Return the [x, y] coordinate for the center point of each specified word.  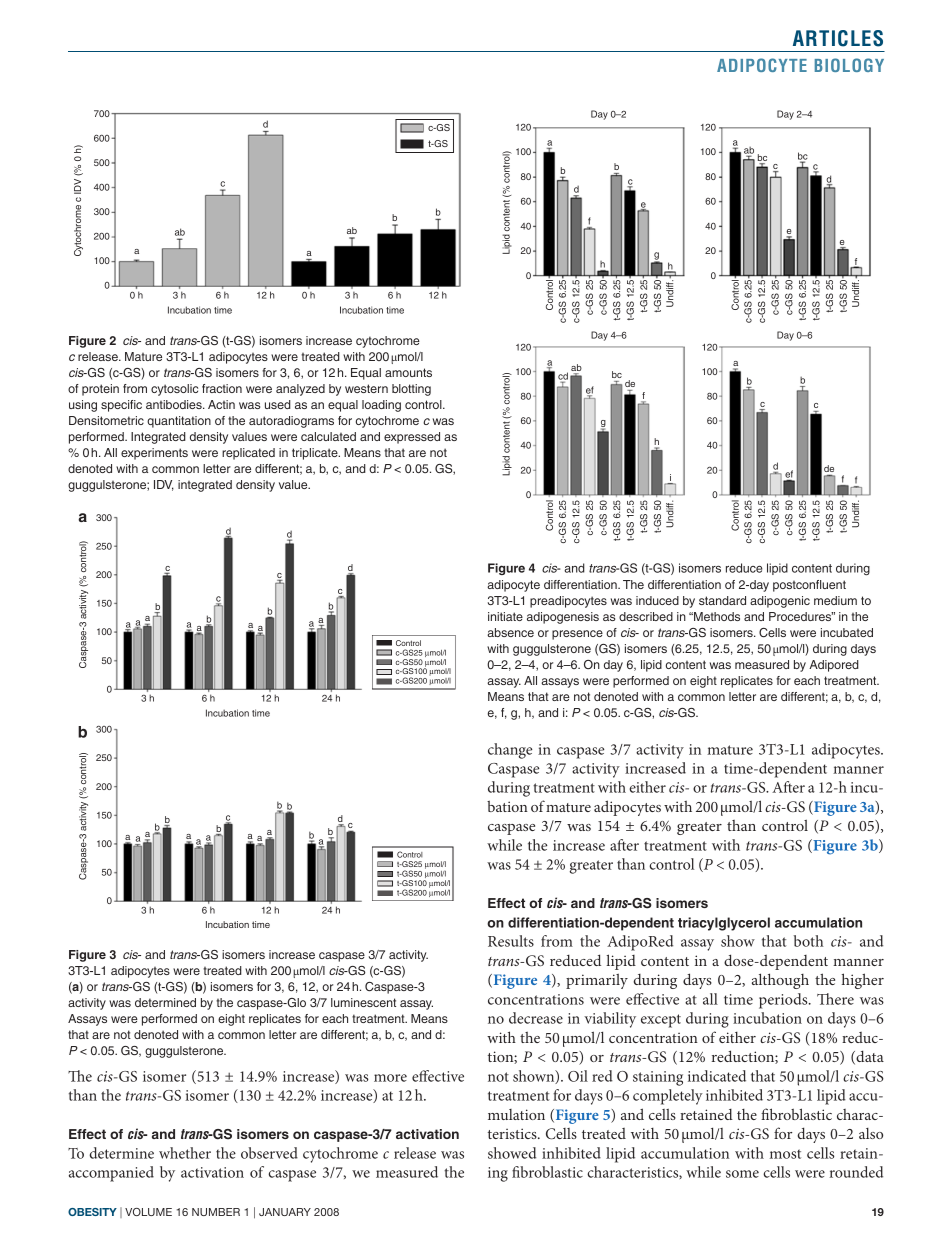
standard [722, 600]
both [809, 941]
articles [838, 38]
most [785, 1154]
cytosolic [174, 390]
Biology [849, 65]
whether [185, 1153]
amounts [408, 372]
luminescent [363, 1002]
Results [511, 941]
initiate [505, 616]
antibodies [175, 404]
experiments [154, 454]
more [390, 1078]
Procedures [801, 616]
